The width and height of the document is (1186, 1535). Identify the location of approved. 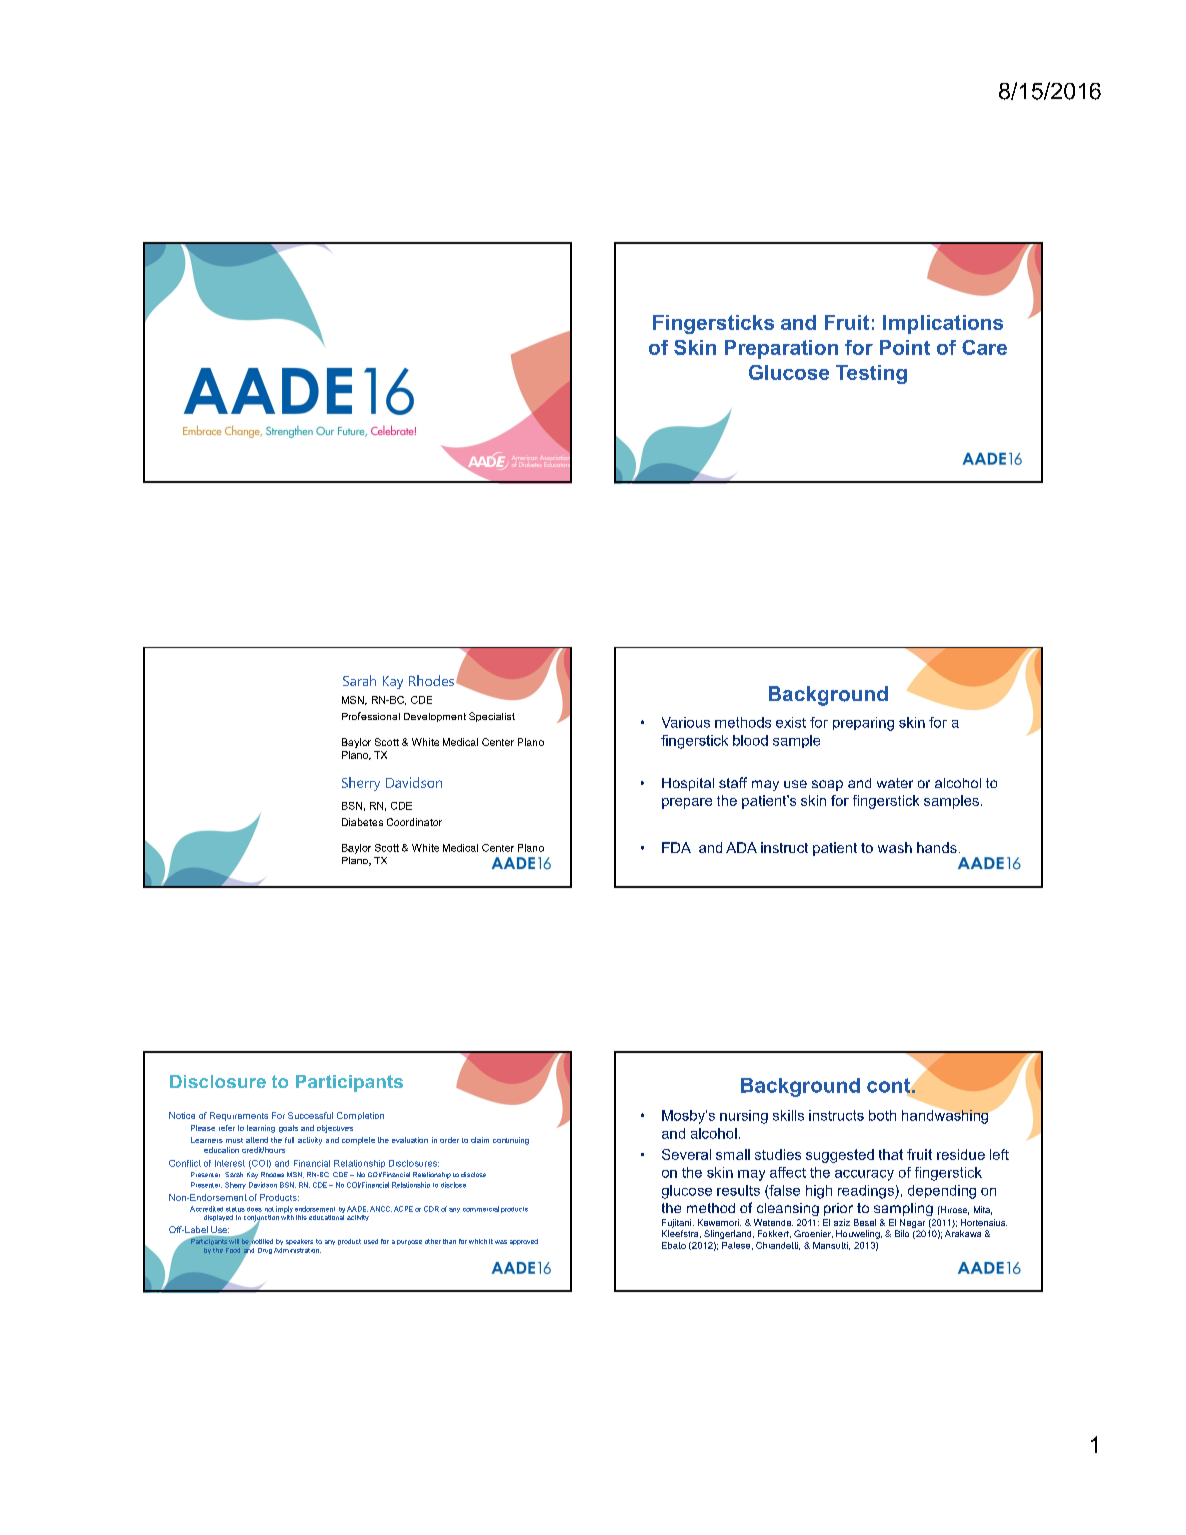
(524, 1242).
